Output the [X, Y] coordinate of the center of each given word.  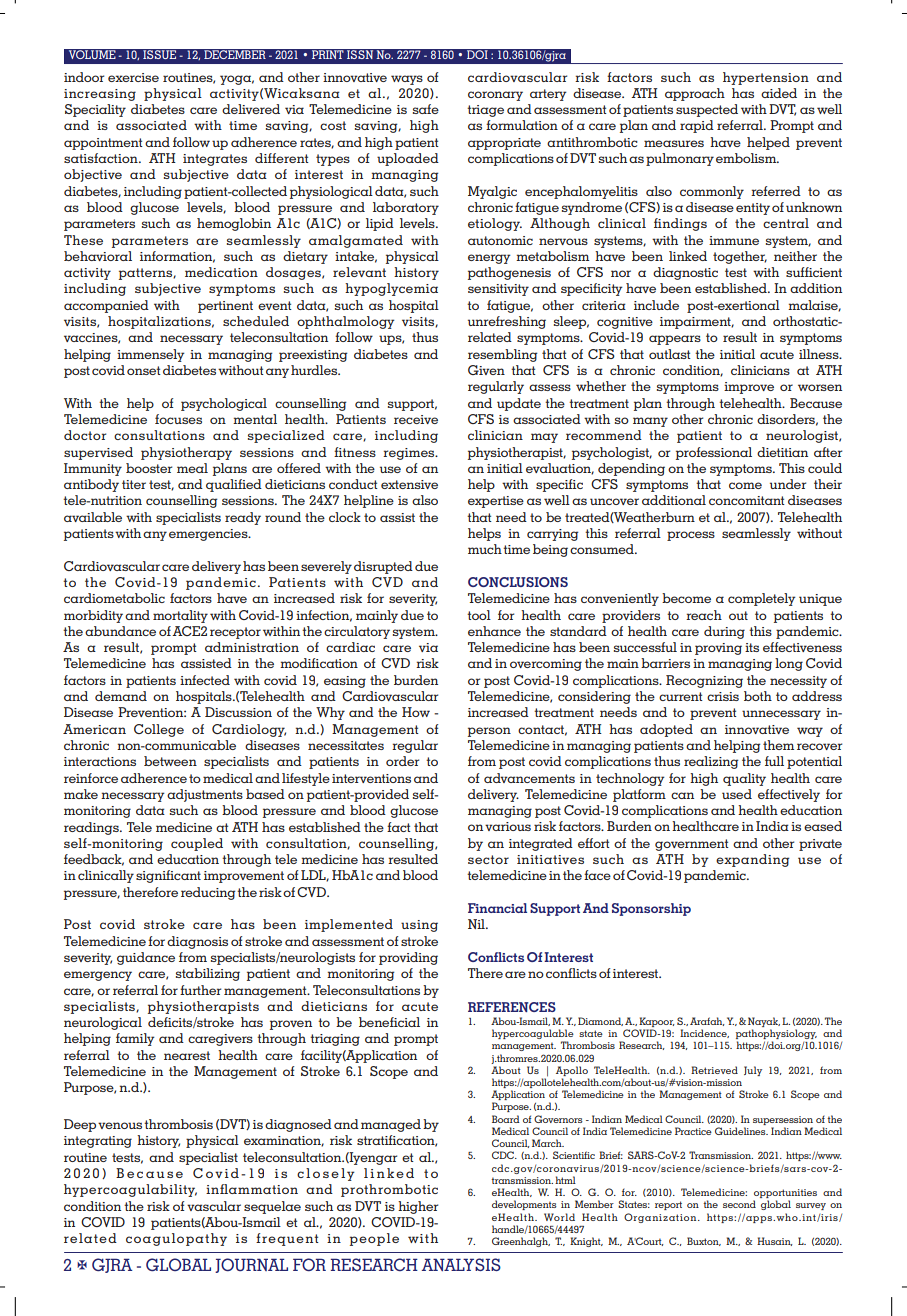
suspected [707, 110]
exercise [133, 77]
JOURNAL [251, 1265]
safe [426, 109]
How [416, 712]
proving [718, 649]
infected [205, 680]
